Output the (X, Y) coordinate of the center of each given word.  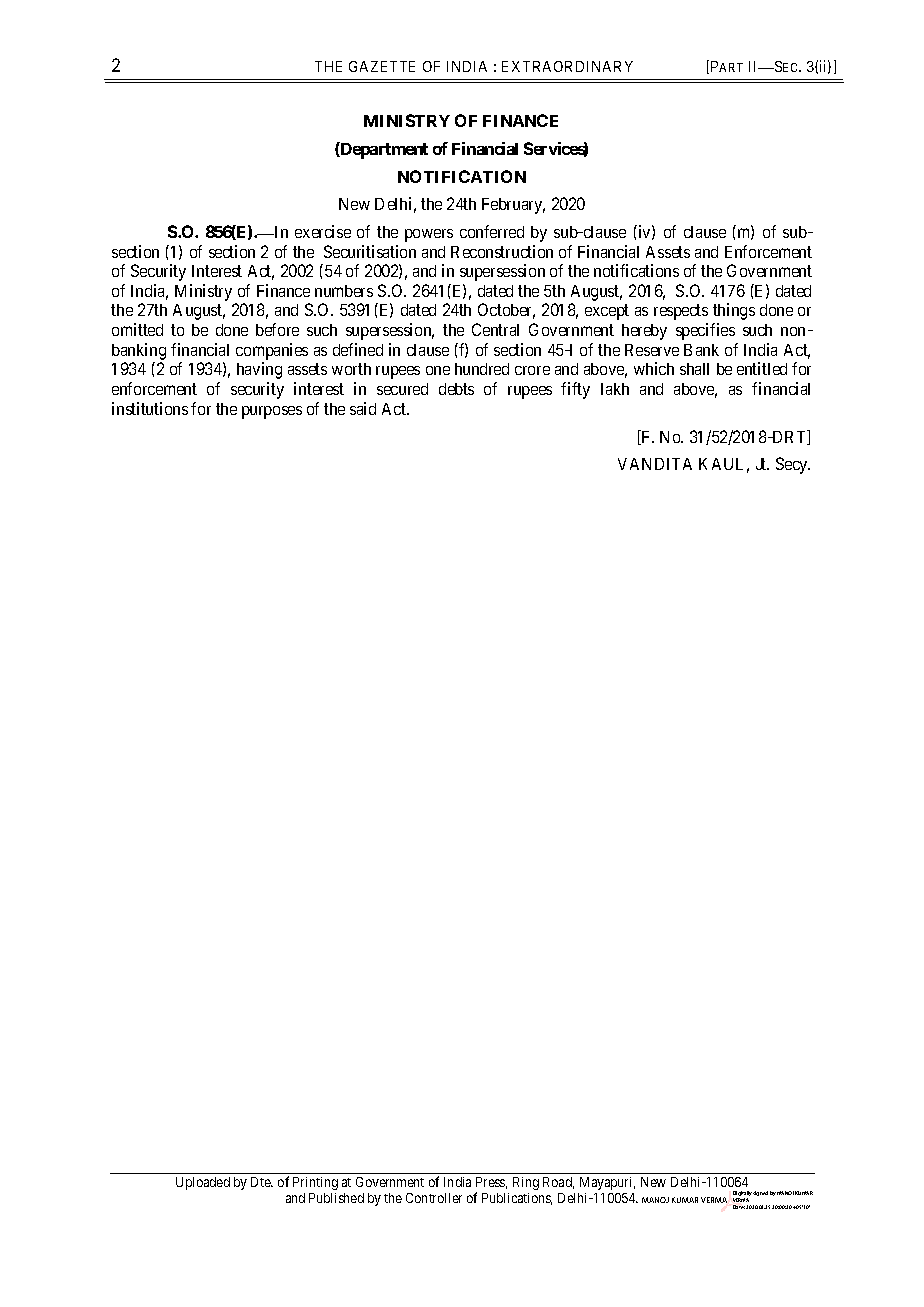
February (513, 206)
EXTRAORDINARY (567, 66)
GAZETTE (382, 66)
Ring (526, 1183)
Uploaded (203, 1183)
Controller (434, 1198)
